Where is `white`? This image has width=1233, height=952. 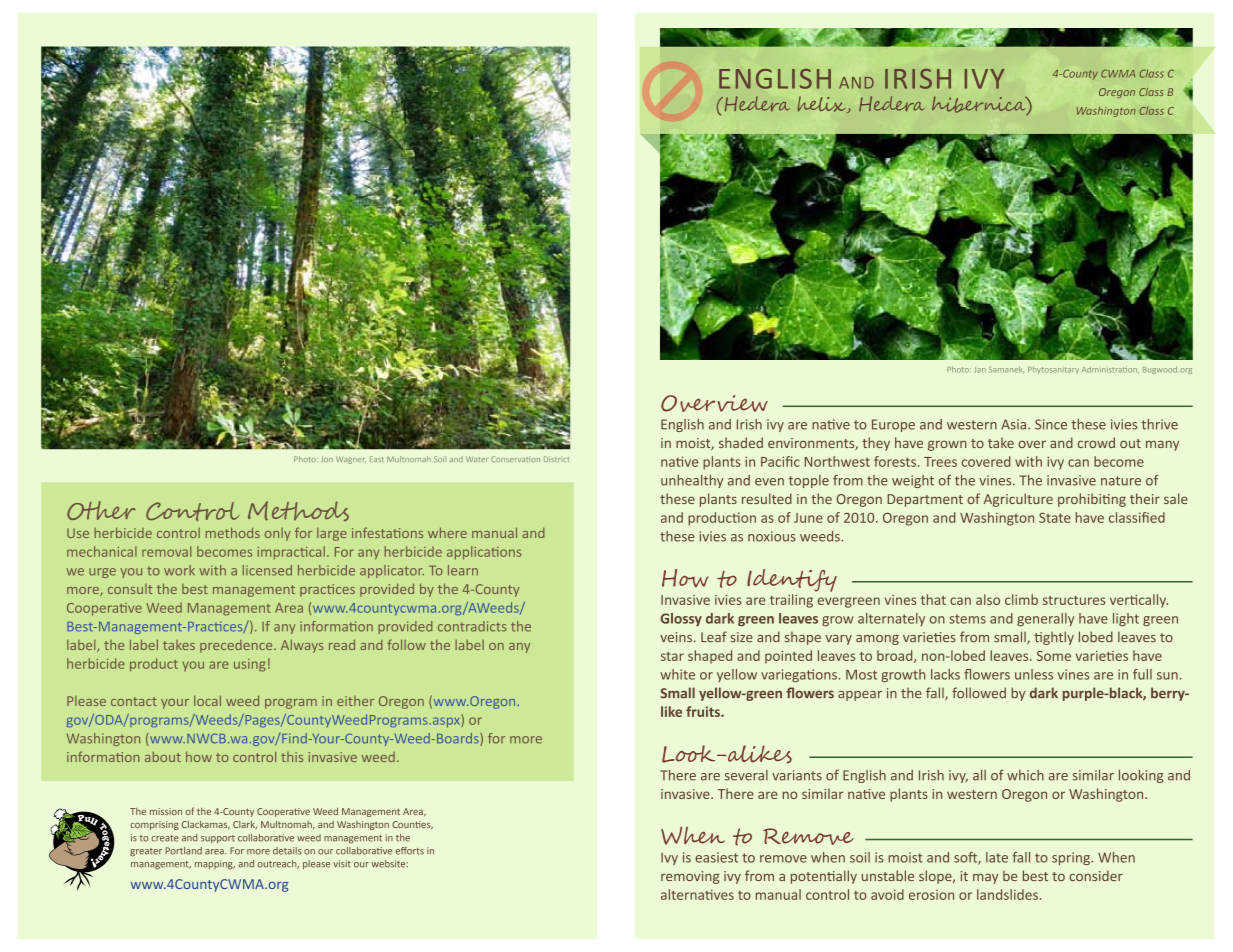
white is located at coordinates (677, 674).
